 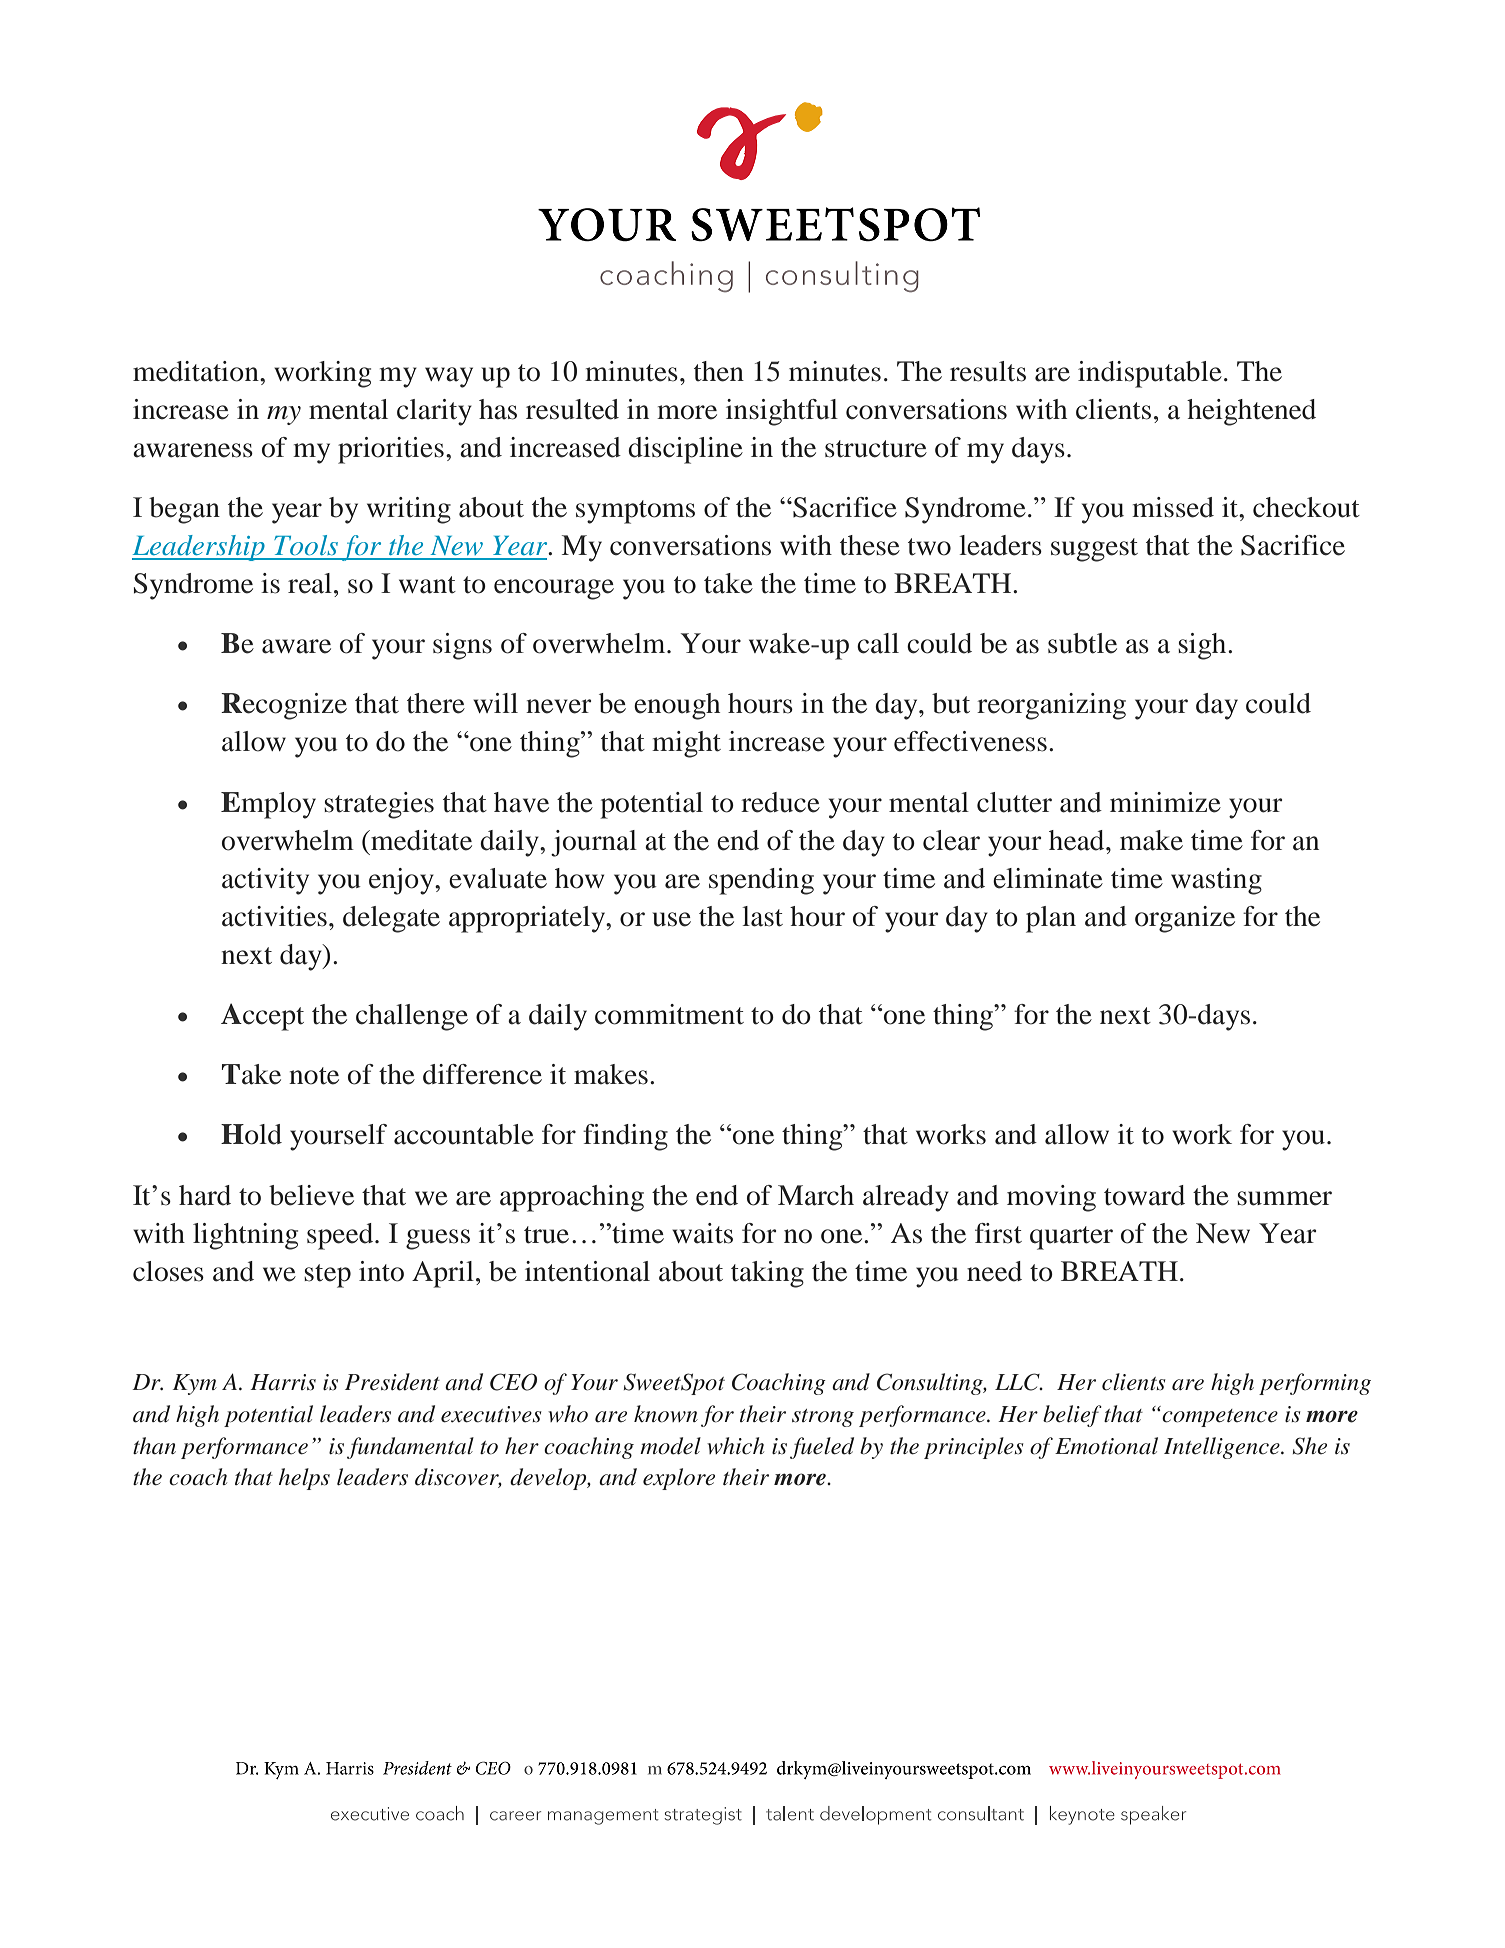 I want to click on organize, so click(x=1185, y=919).
